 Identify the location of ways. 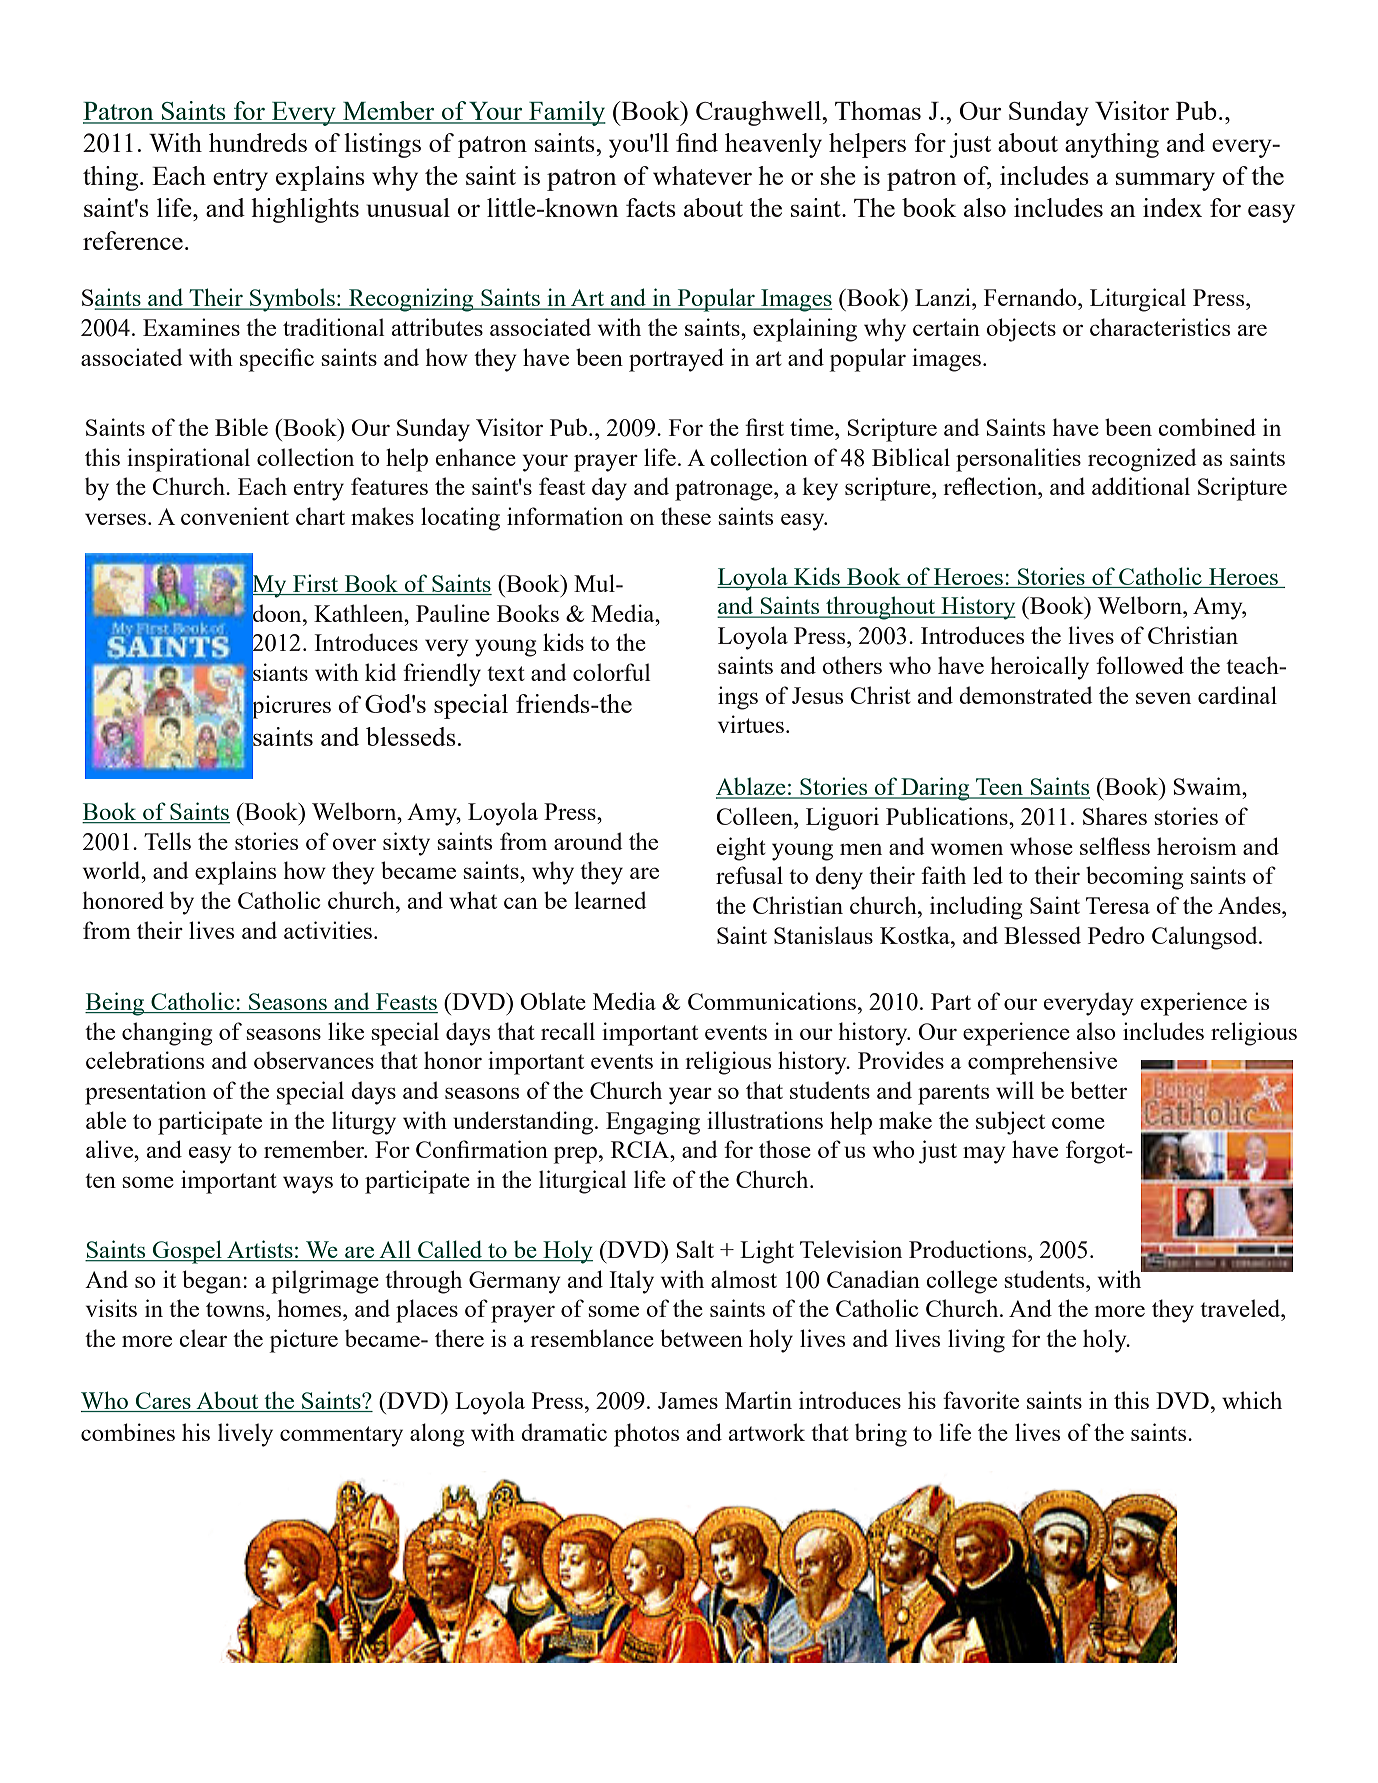
(308, 1185).
